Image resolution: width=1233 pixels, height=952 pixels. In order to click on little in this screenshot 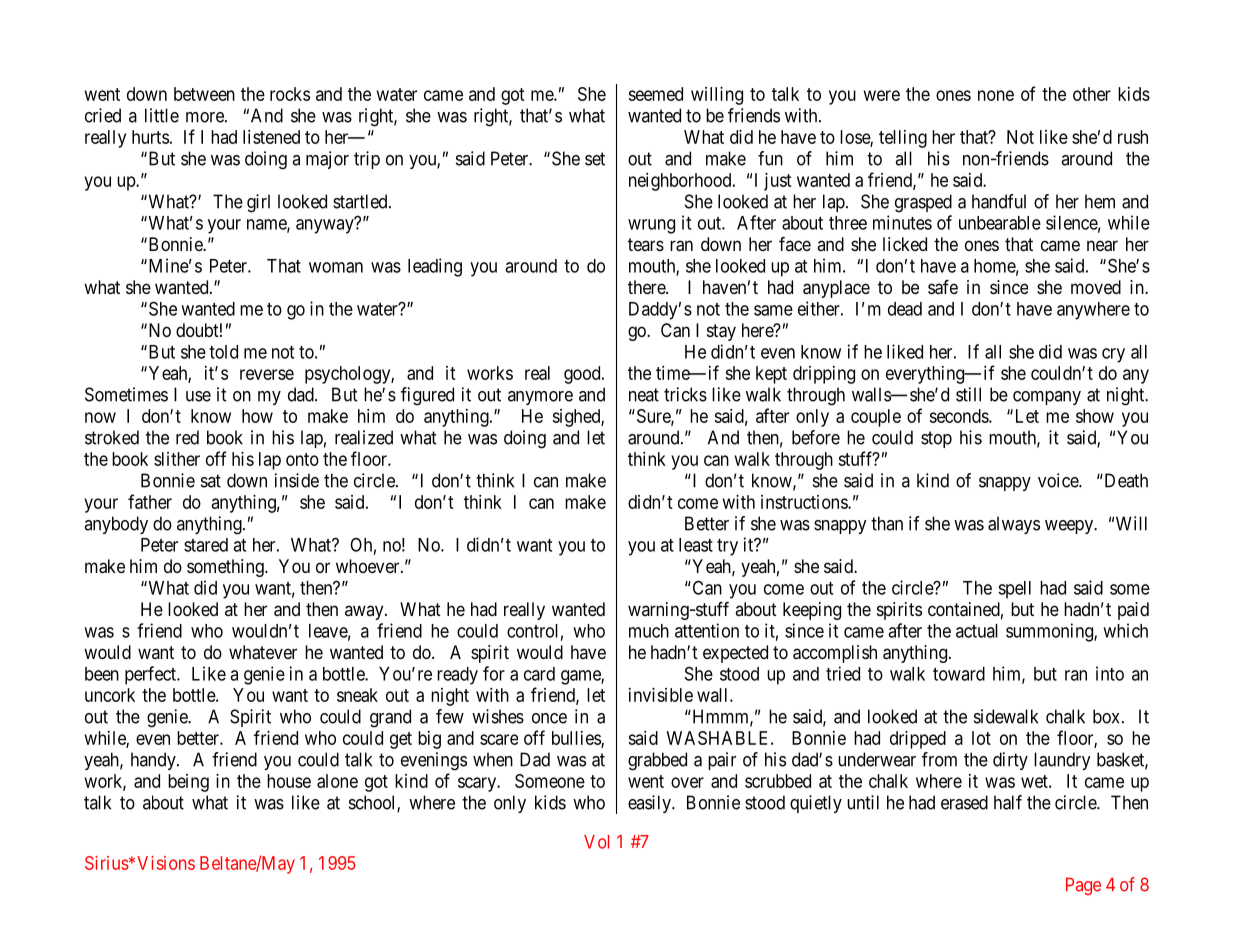, I will do `click(162, 115)`.
